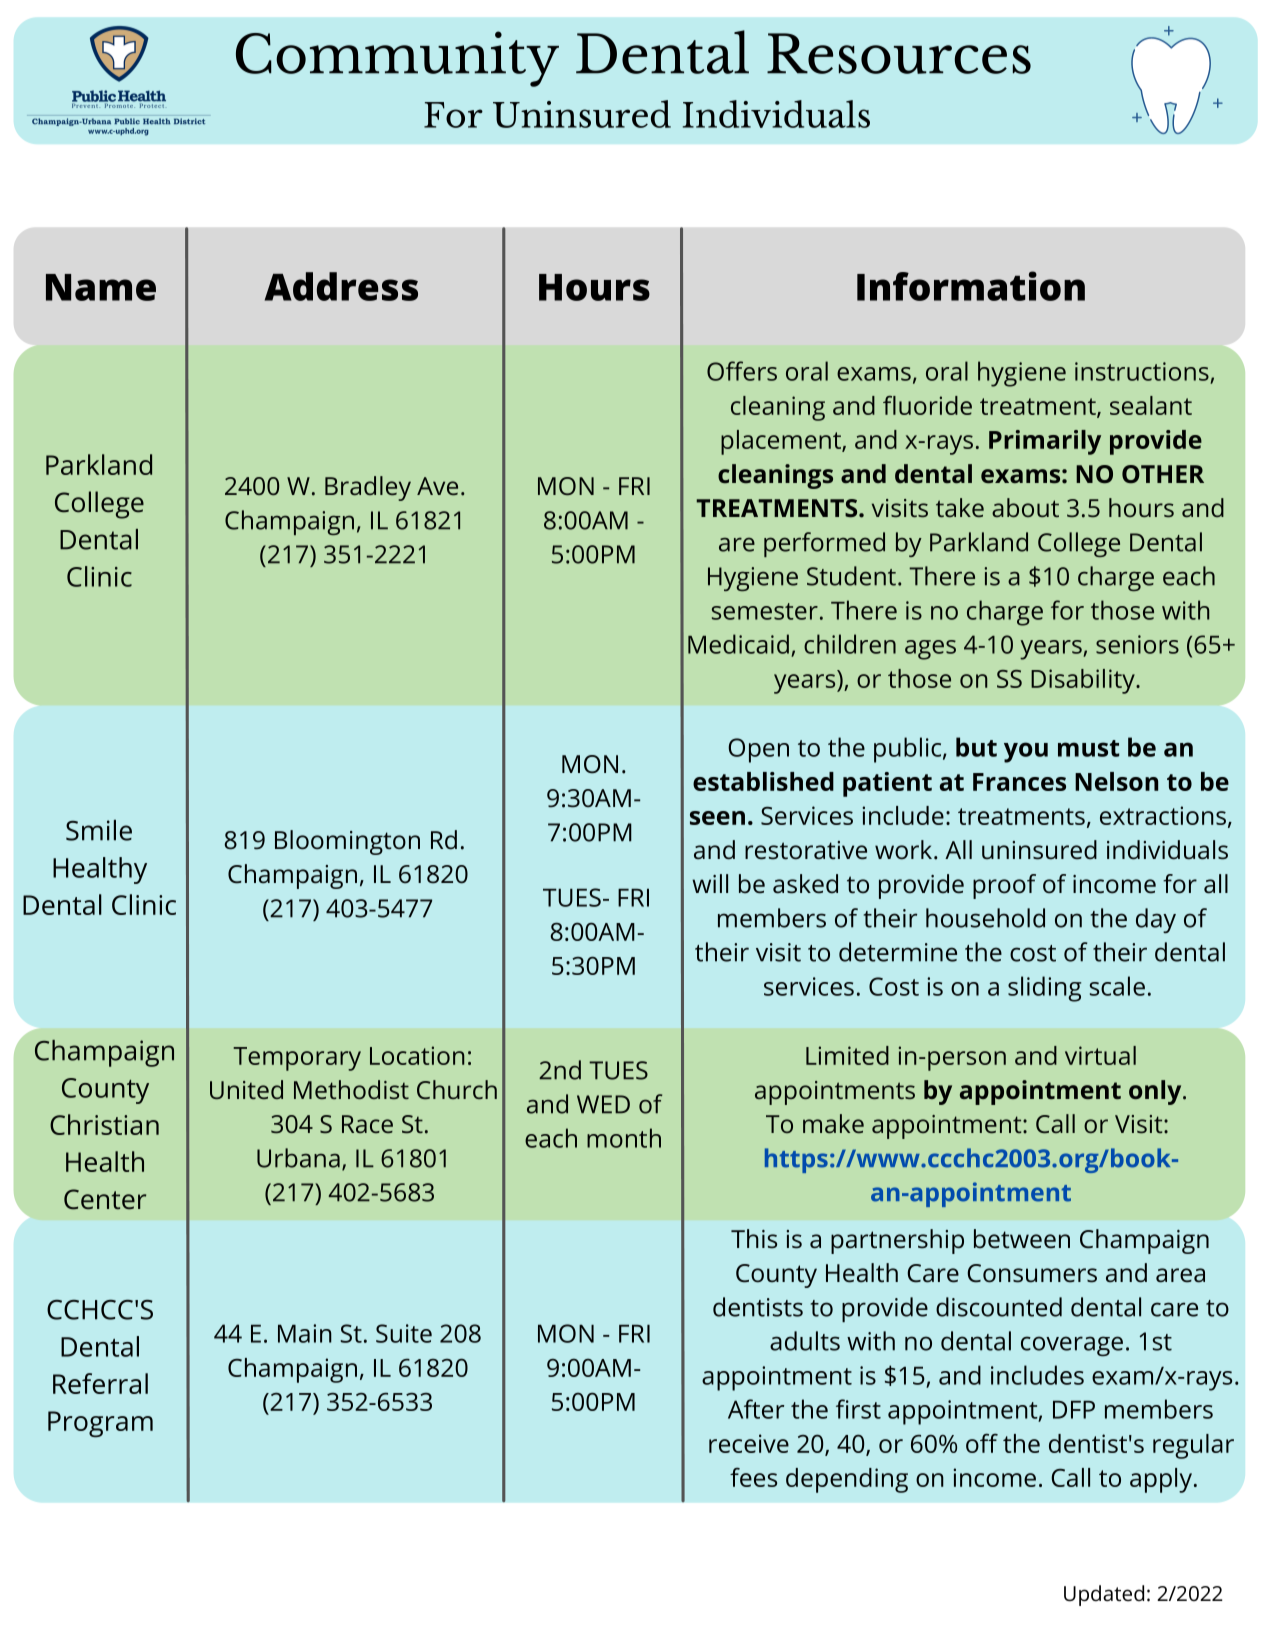  What do you see at coordinates (100, 1424) in the screenshot?
I see `Program` at bounding box center [100, 1424].
